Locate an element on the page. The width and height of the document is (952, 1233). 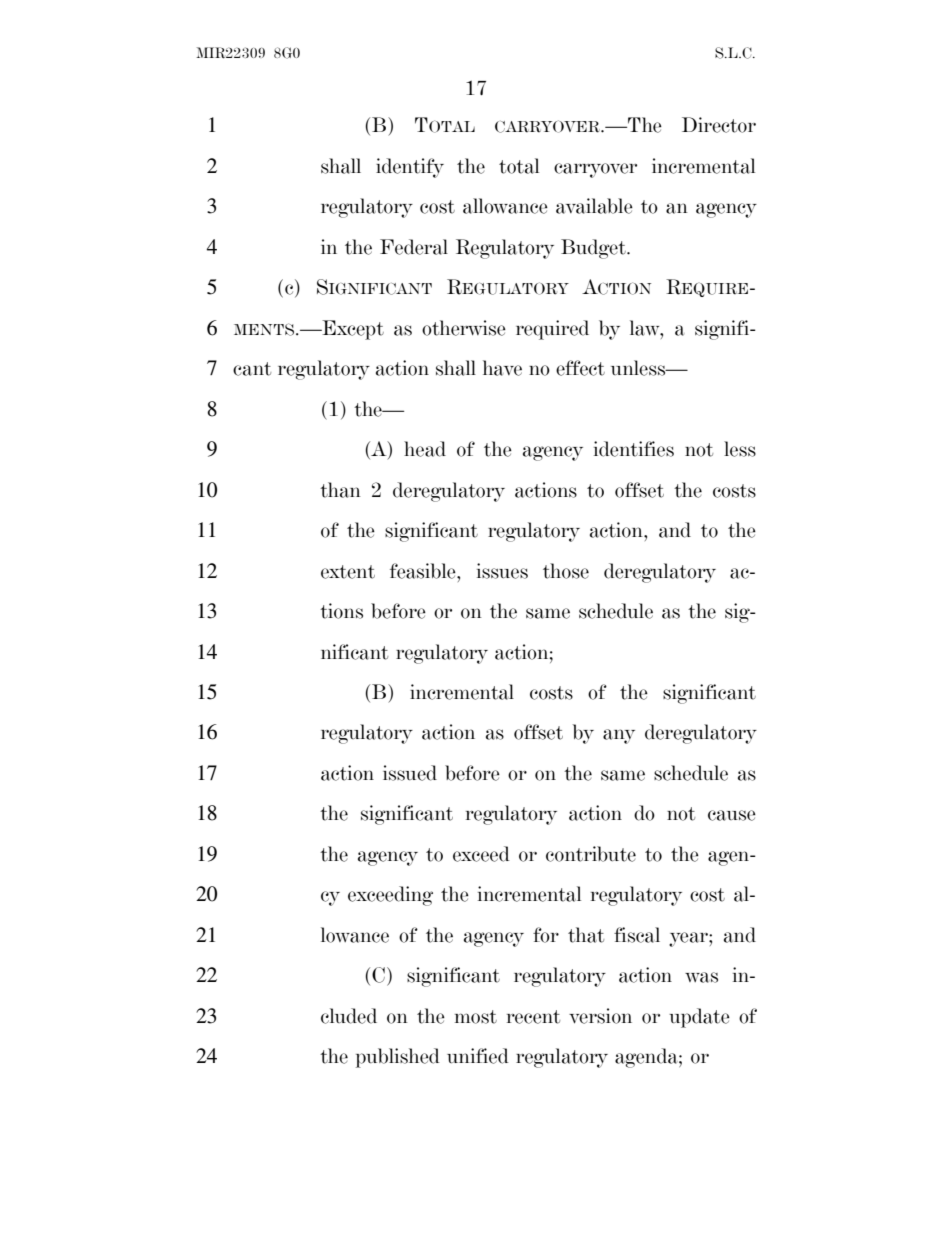
cause is located at coordinates (732, 815).
